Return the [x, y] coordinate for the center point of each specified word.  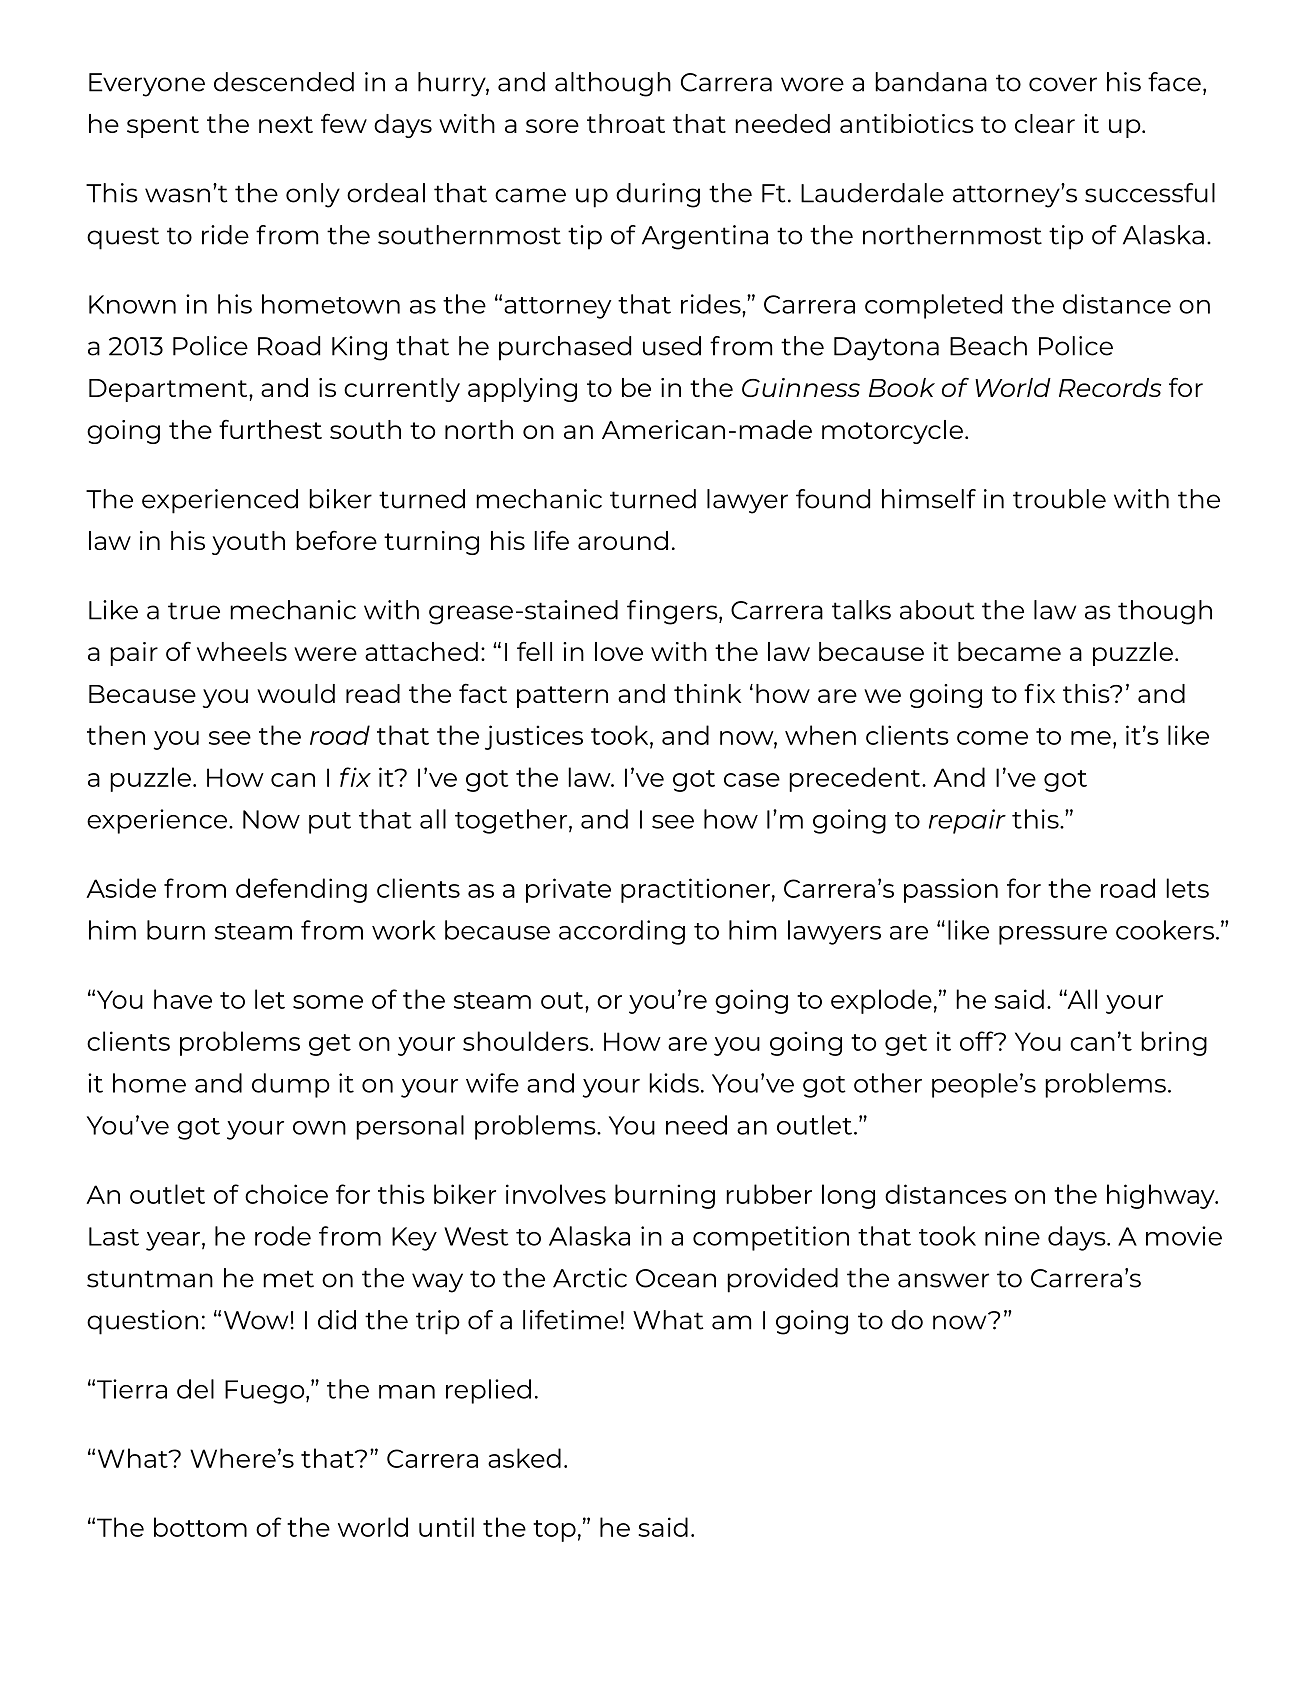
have [183, 999]
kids [674, 1083]
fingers [673, 612]
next [286, 124]
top [554, 1531]
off [978, 1041]
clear [1045, 123]
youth [248, 543]
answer [943, 1280]
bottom [200, 1527]
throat [626, 123]
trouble [1059, 499]
